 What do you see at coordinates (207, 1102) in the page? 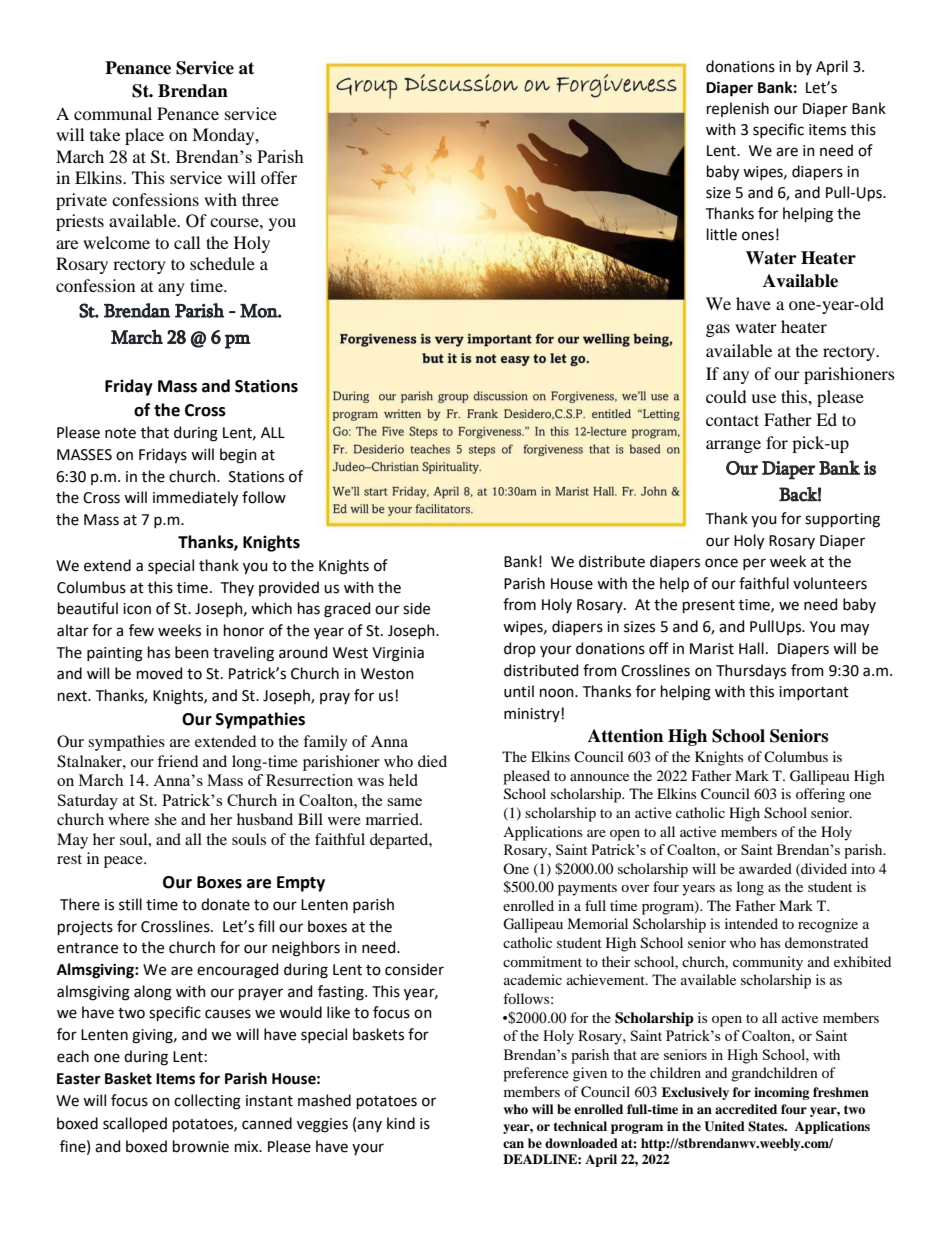
I see `collecting` at bounding box center [207, 1102].
